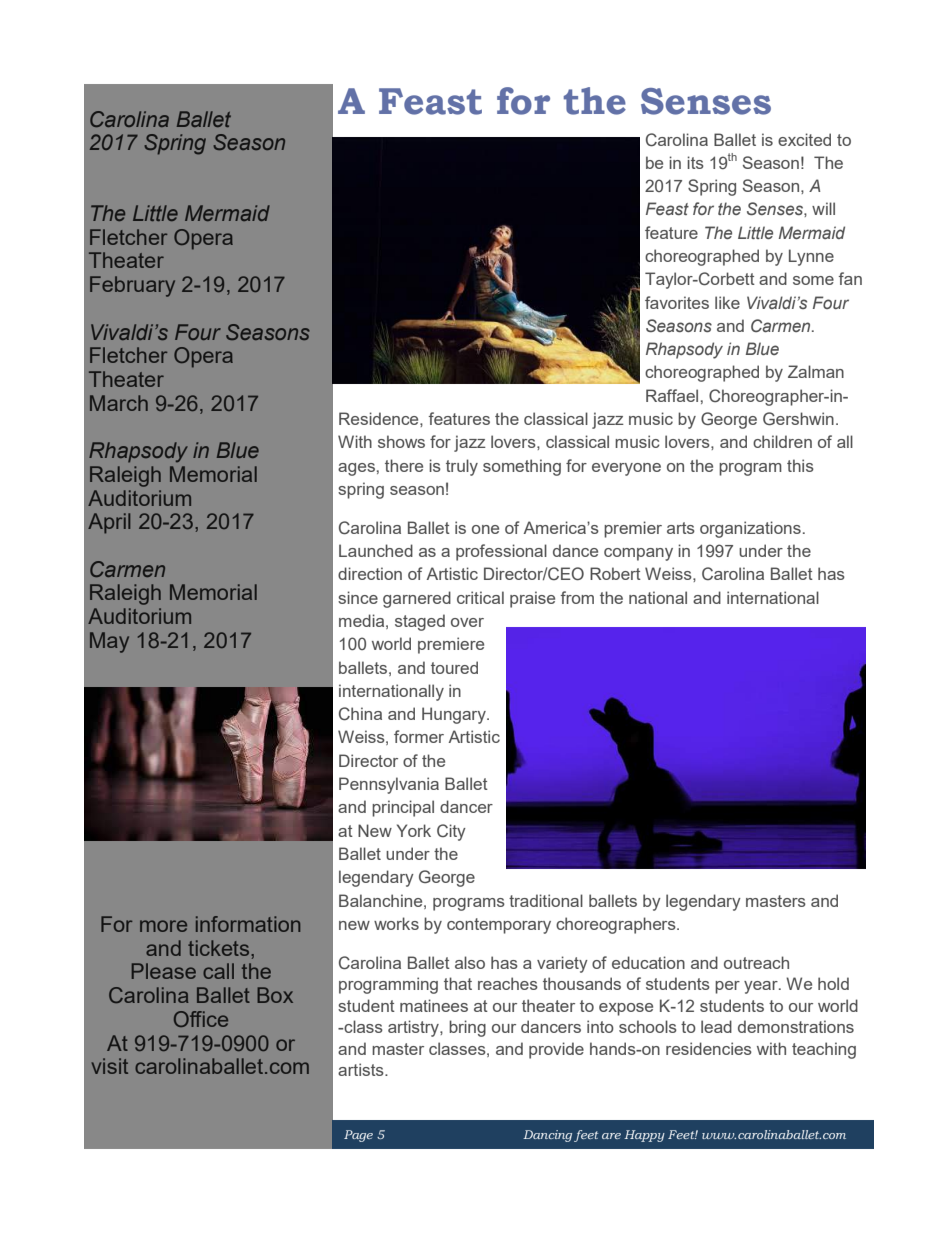 This page has width=952, height=1233. I want to click on excited, so click(804, 139).
